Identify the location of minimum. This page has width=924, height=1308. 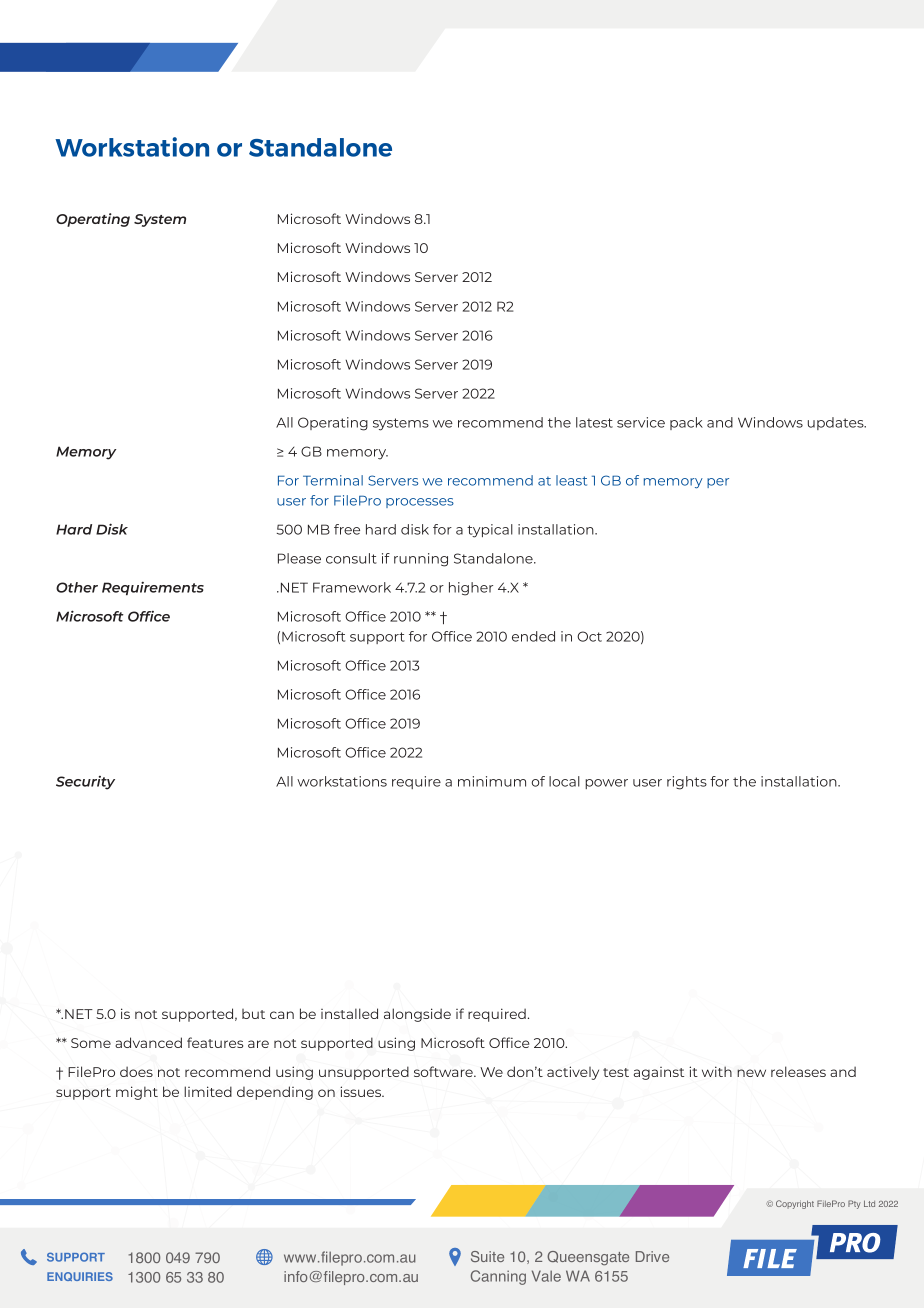
(492, 781).
